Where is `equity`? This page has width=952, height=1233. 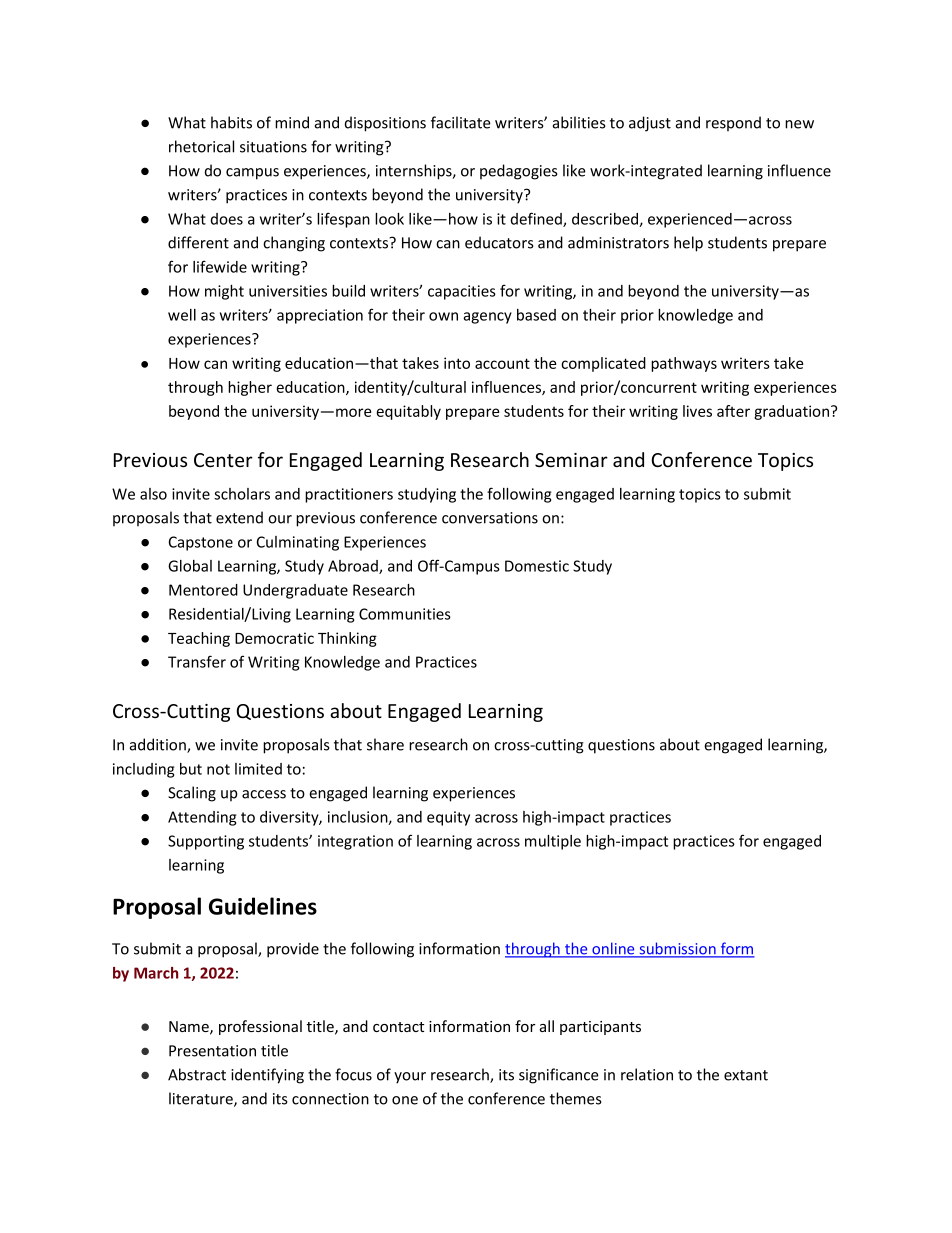 equity is located at coordinates (448, 818).
